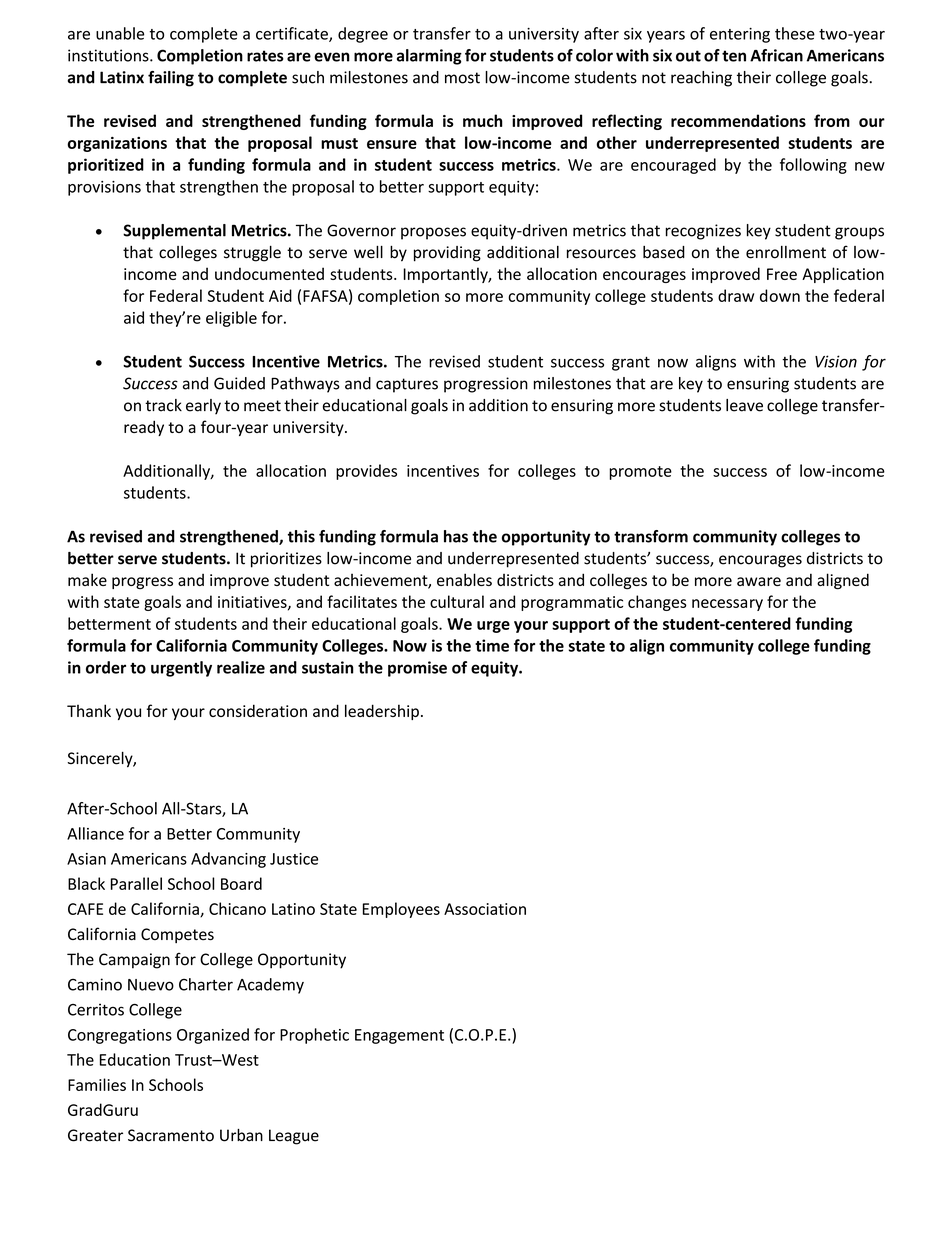 This screenshot has width=952, height=1233. Describe the element at coordinates (399, 1036) in the screenshot. I see `Engagement` at that location.
